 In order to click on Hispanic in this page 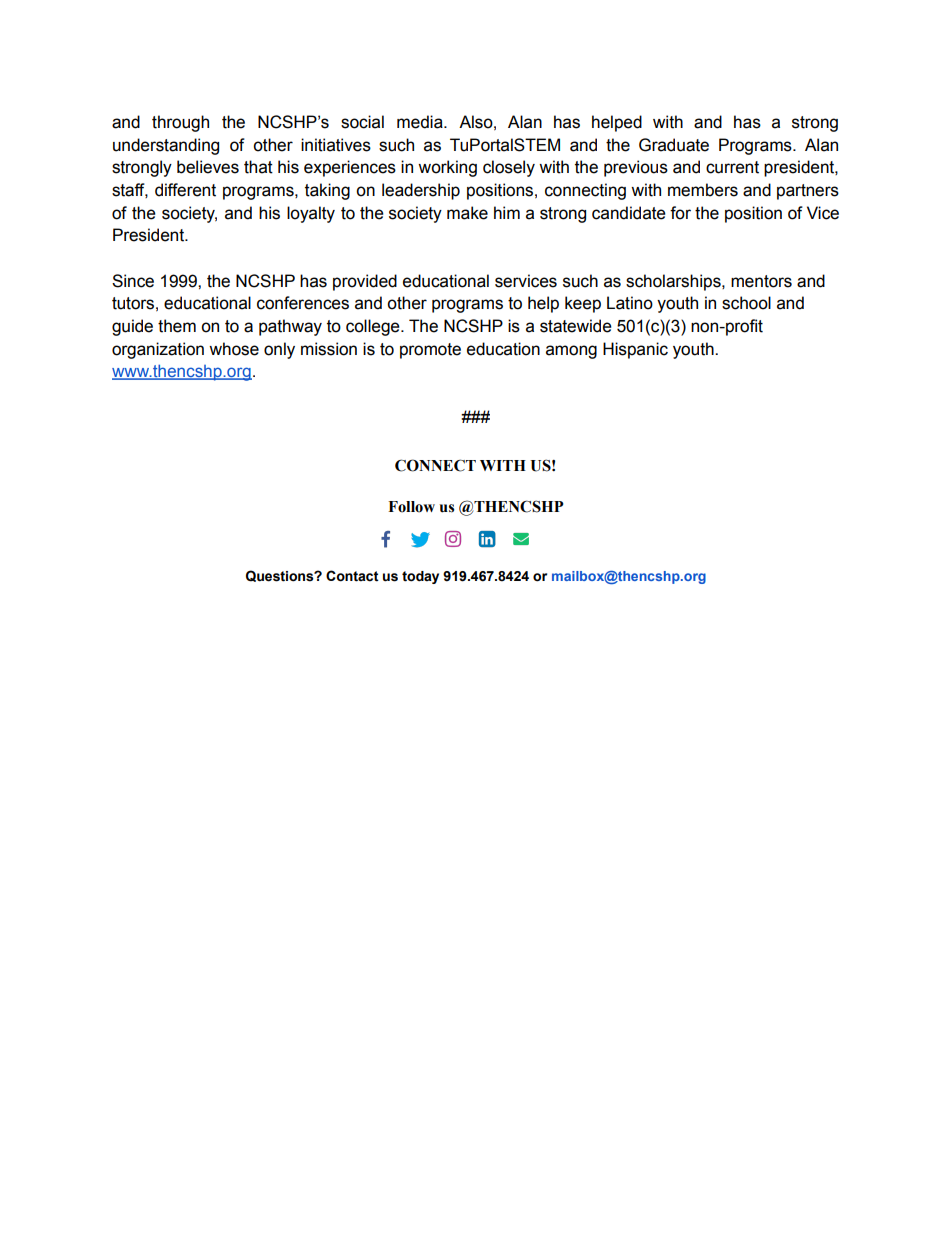, I will do `click(635, 350)`.
